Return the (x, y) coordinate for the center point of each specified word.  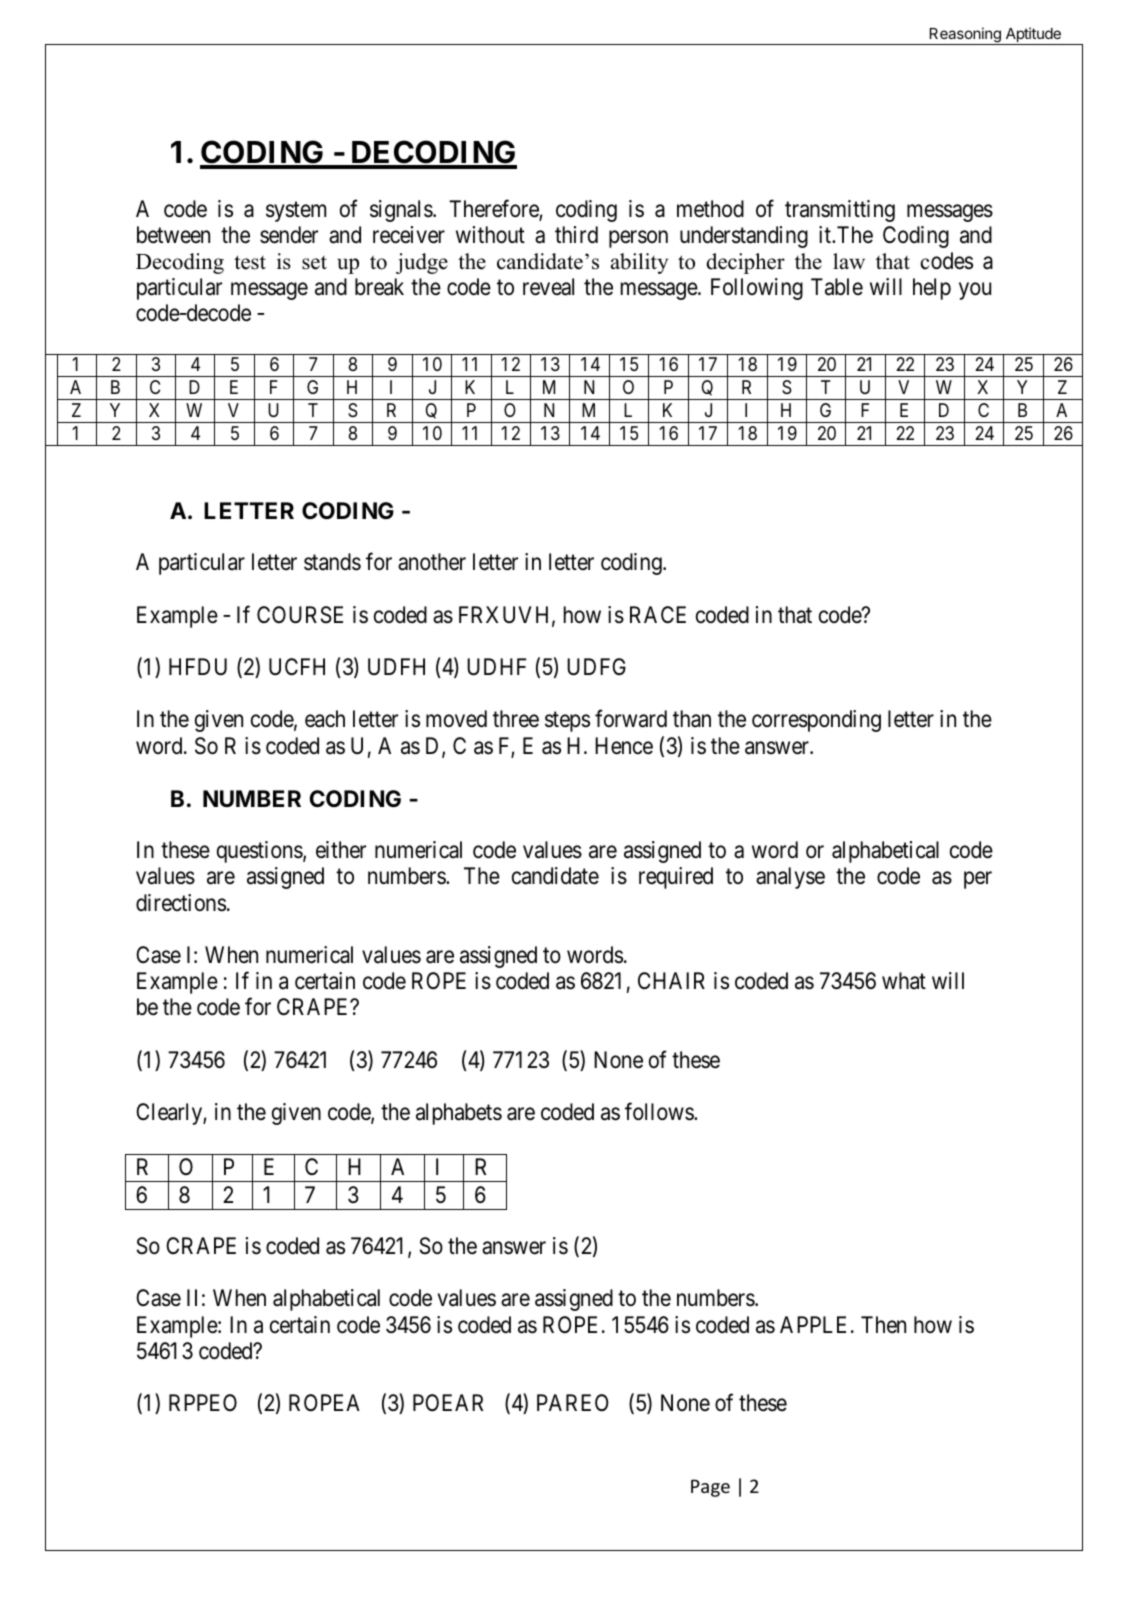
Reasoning (965, 36)
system (296, 211)
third (576, 235)
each (325, 719)
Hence (624, 746)
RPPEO (203, 1402)
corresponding (816, 721)
